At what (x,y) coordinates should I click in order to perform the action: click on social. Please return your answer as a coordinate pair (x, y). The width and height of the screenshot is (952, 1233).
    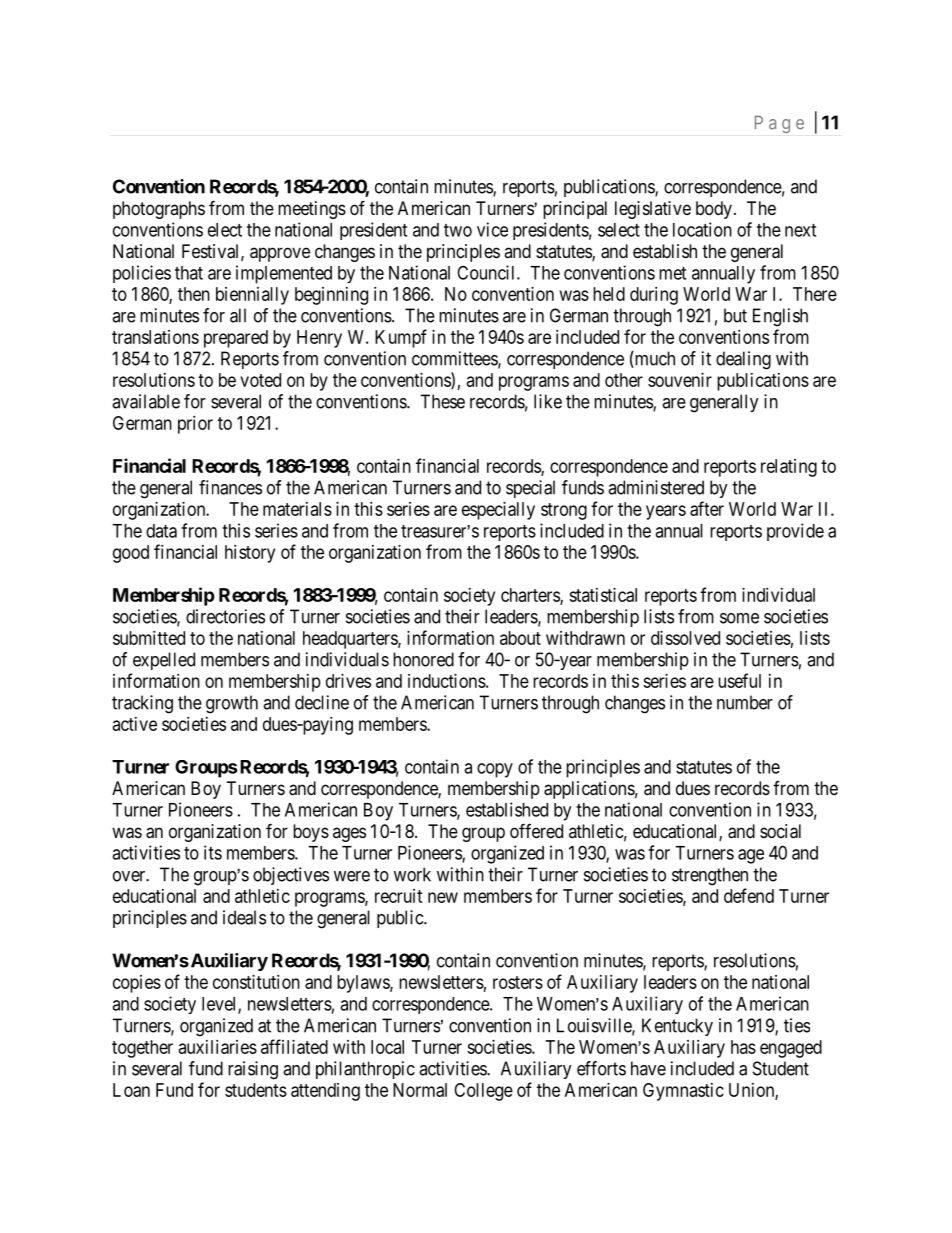
    Looking at the image, I should click on (780, 831).
